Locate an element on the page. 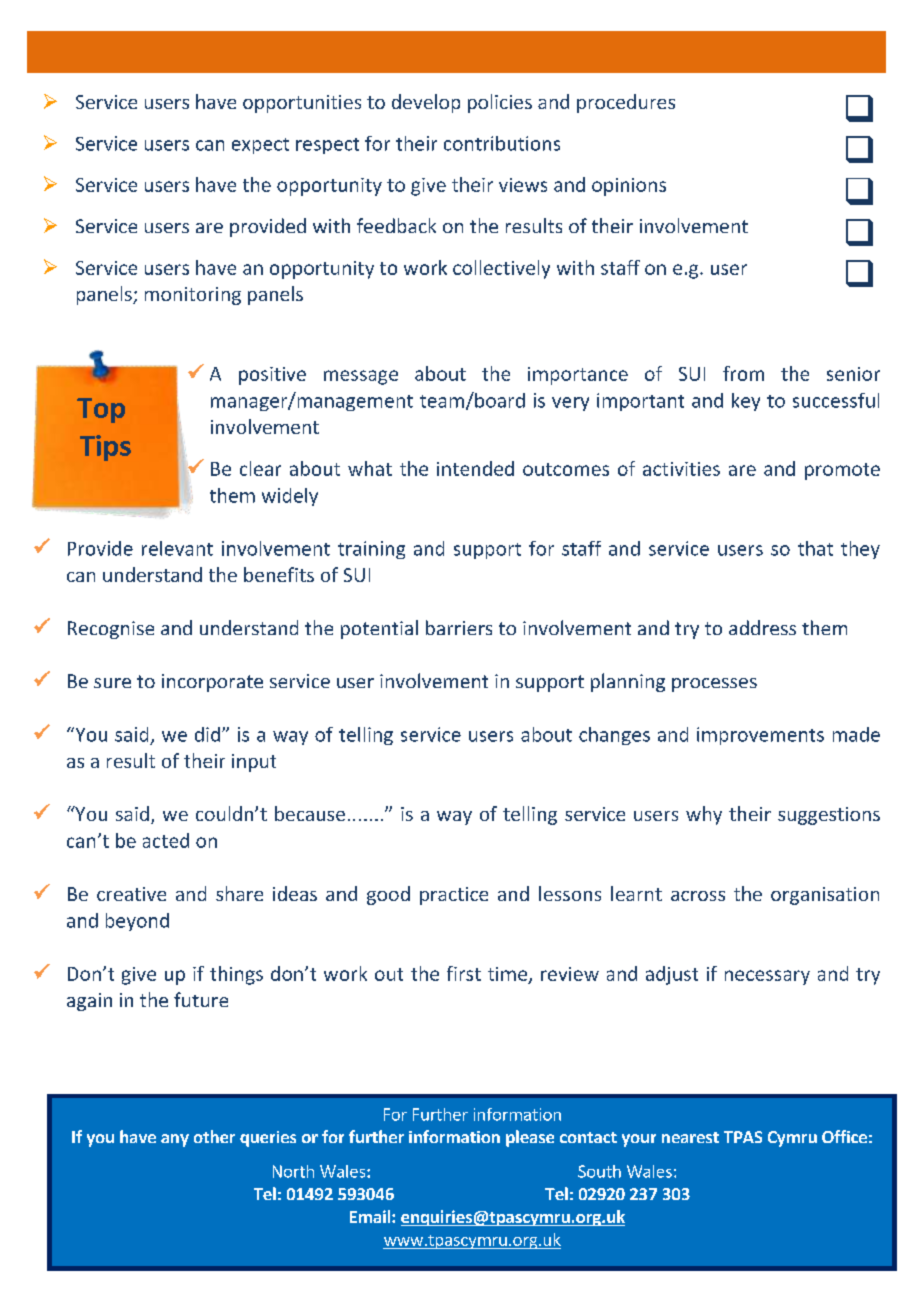 This image has height=1309, width=924. please is located at coordinates (530, 1138).
